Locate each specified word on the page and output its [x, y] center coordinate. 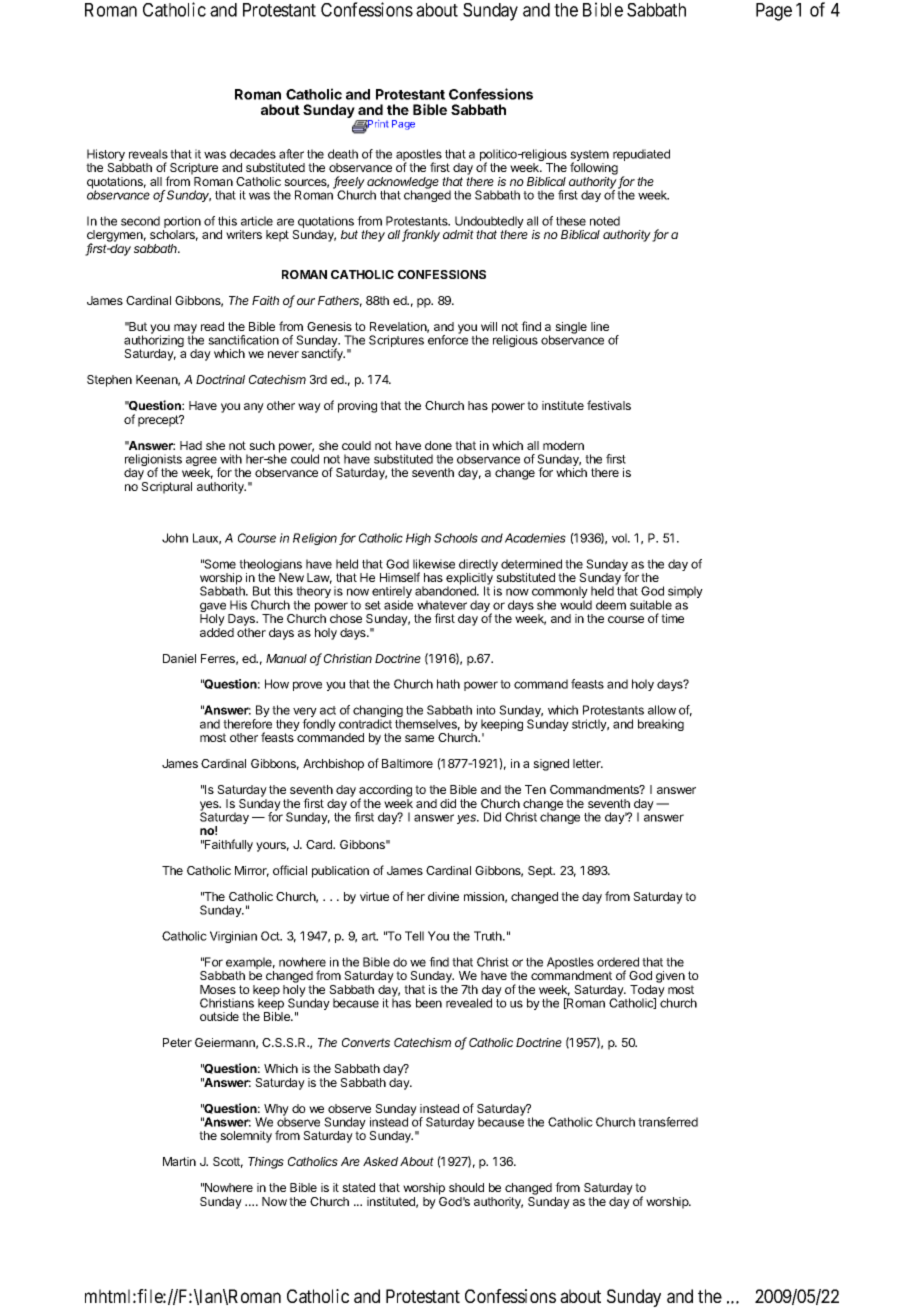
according [385, 792]
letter [588, 763]
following [594, 170]
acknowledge [403, 184]
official [290, 870]
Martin [179, 1161]
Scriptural [166, 488]
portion [182, 223]
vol [620, 538]
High [418, 539]
